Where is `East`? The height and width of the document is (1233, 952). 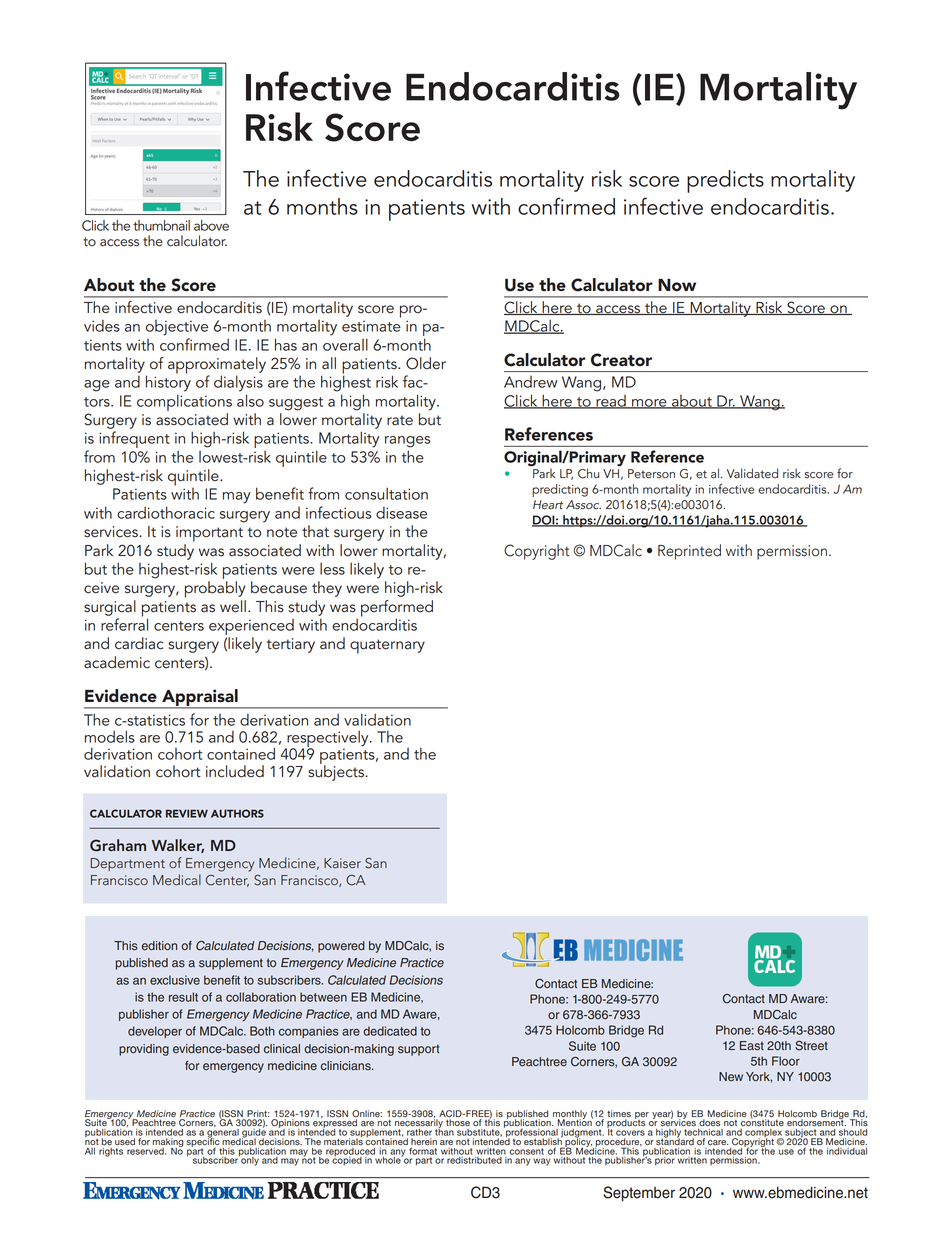
East is located at coordinates (752, 1046).
